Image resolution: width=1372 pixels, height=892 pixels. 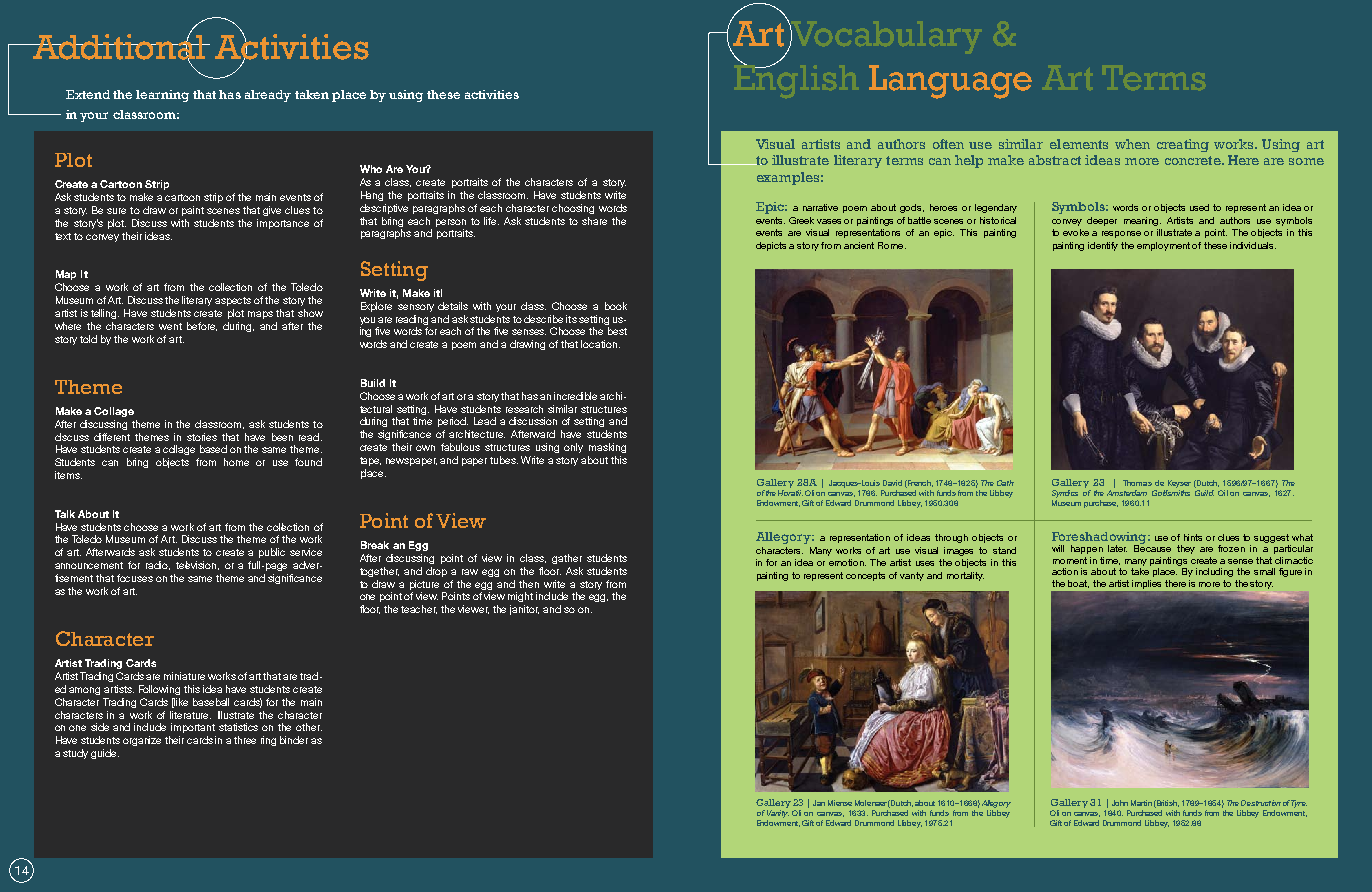 I want to click on identify, so click(x=1103, y=246).
